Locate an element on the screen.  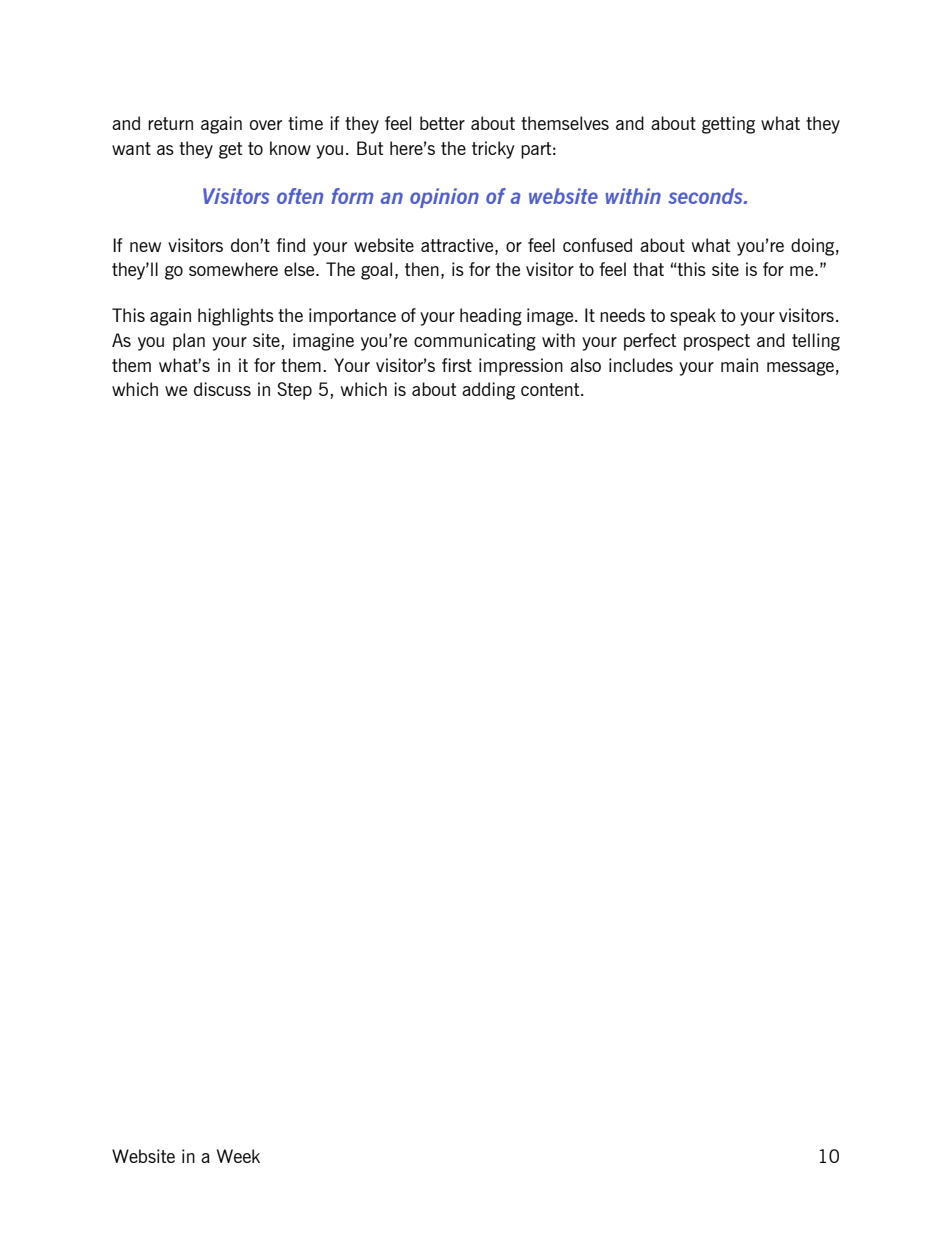
also is located at coordinates (585, 365).
